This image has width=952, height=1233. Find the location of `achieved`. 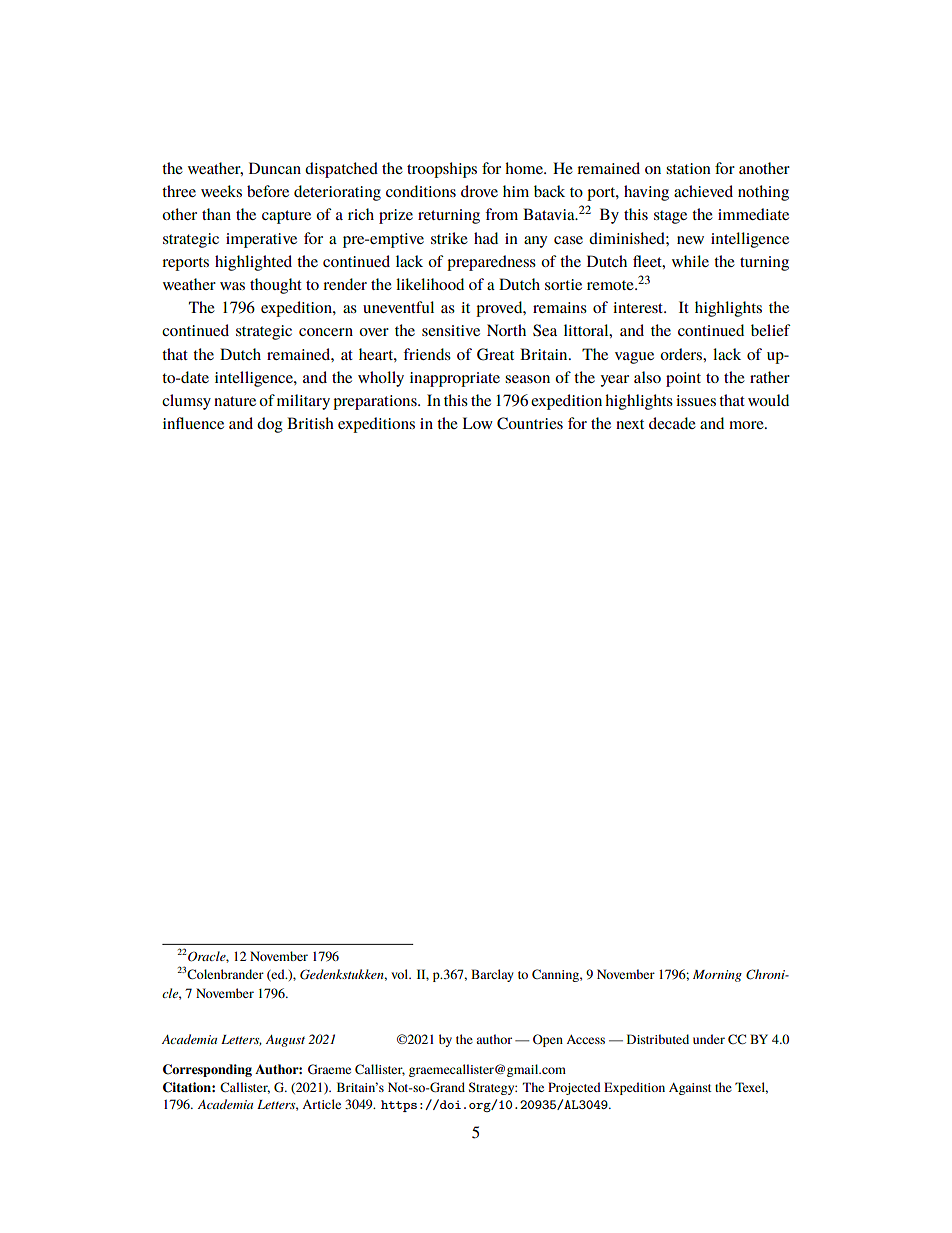

achieved is located at coordinates (703, 191).
